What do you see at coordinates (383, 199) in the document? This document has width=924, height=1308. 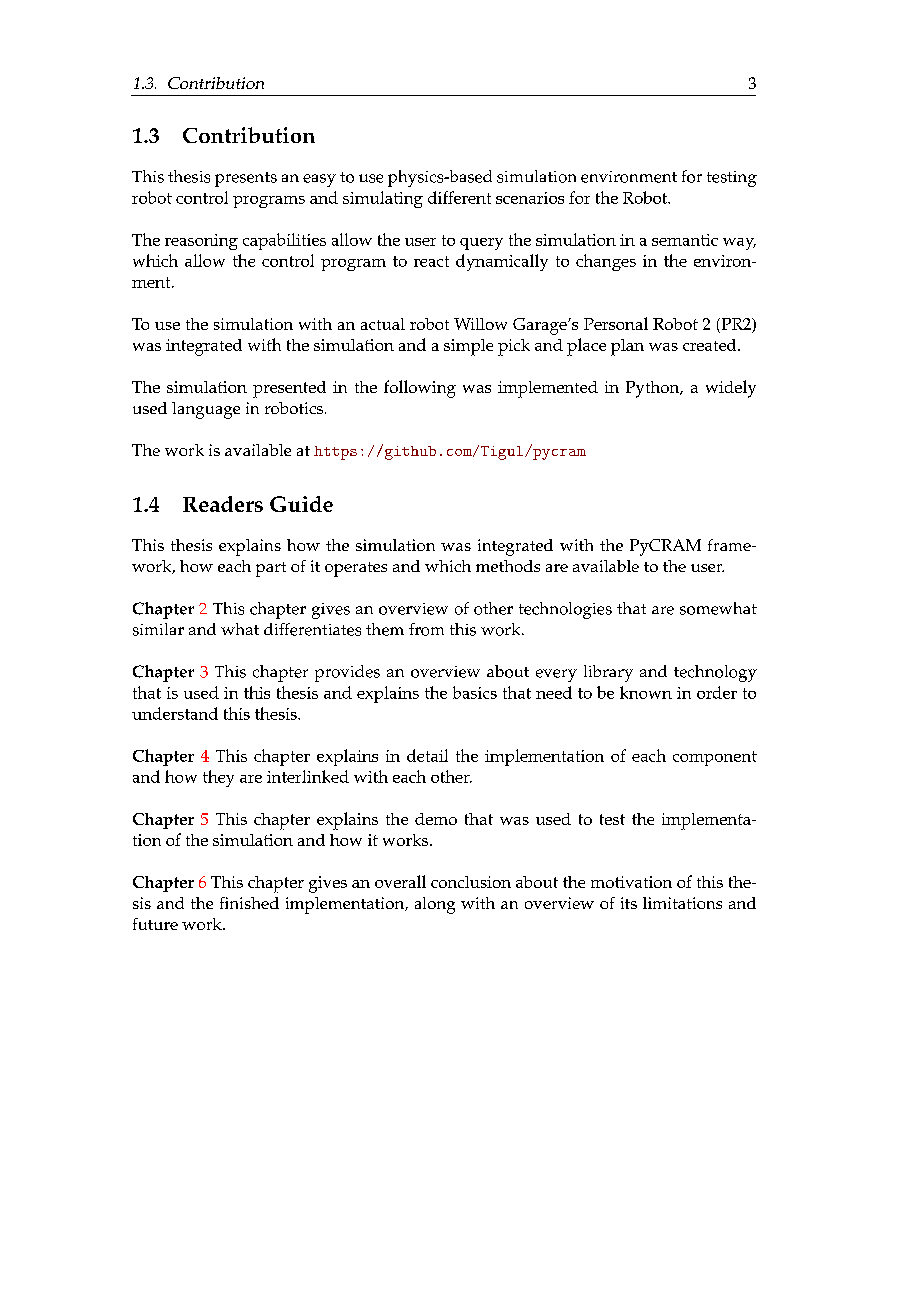 I see `simulating` at bounding box center [383, 199].
